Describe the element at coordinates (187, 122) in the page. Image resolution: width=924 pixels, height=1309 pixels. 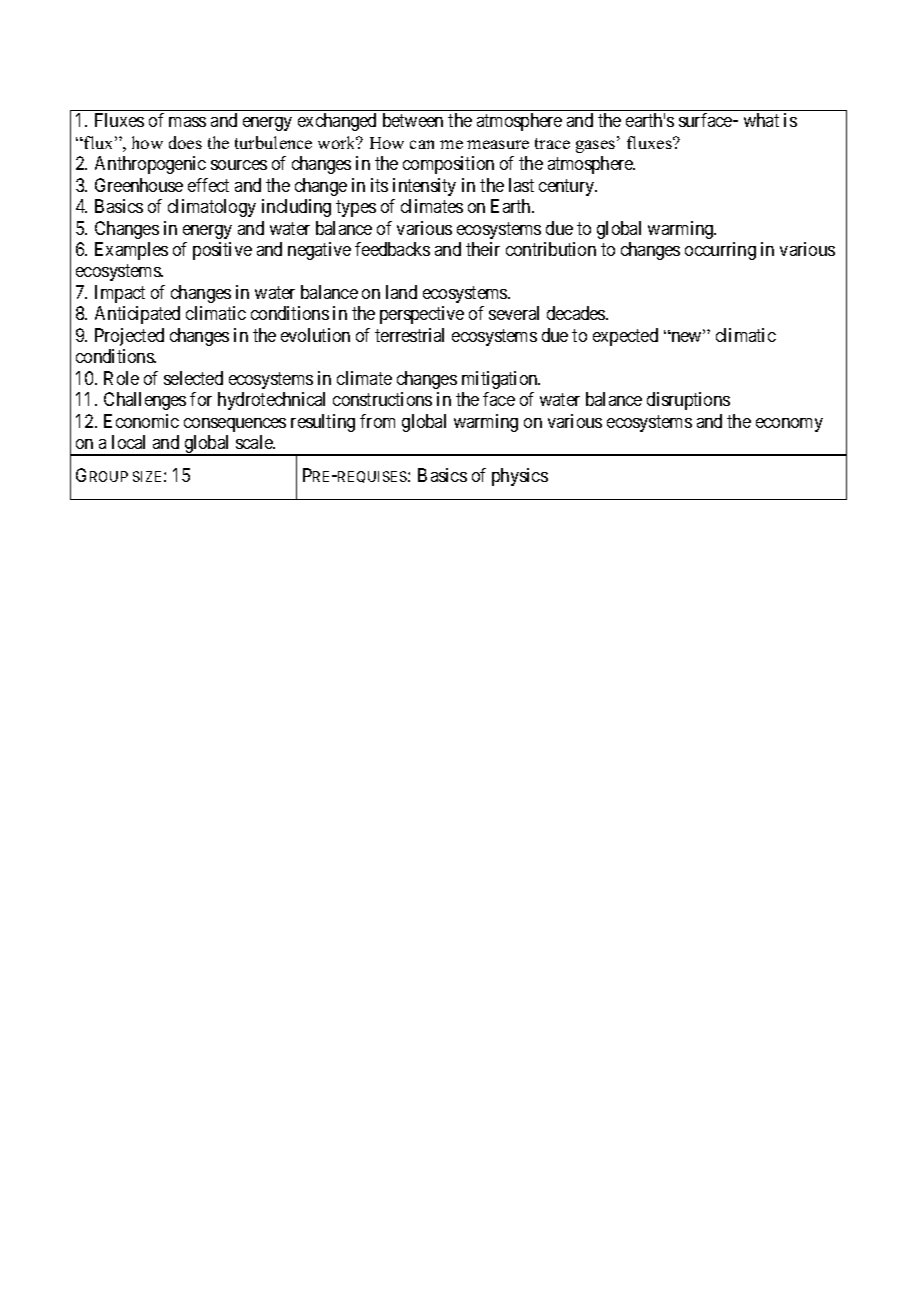
I see `mass` at that location.
